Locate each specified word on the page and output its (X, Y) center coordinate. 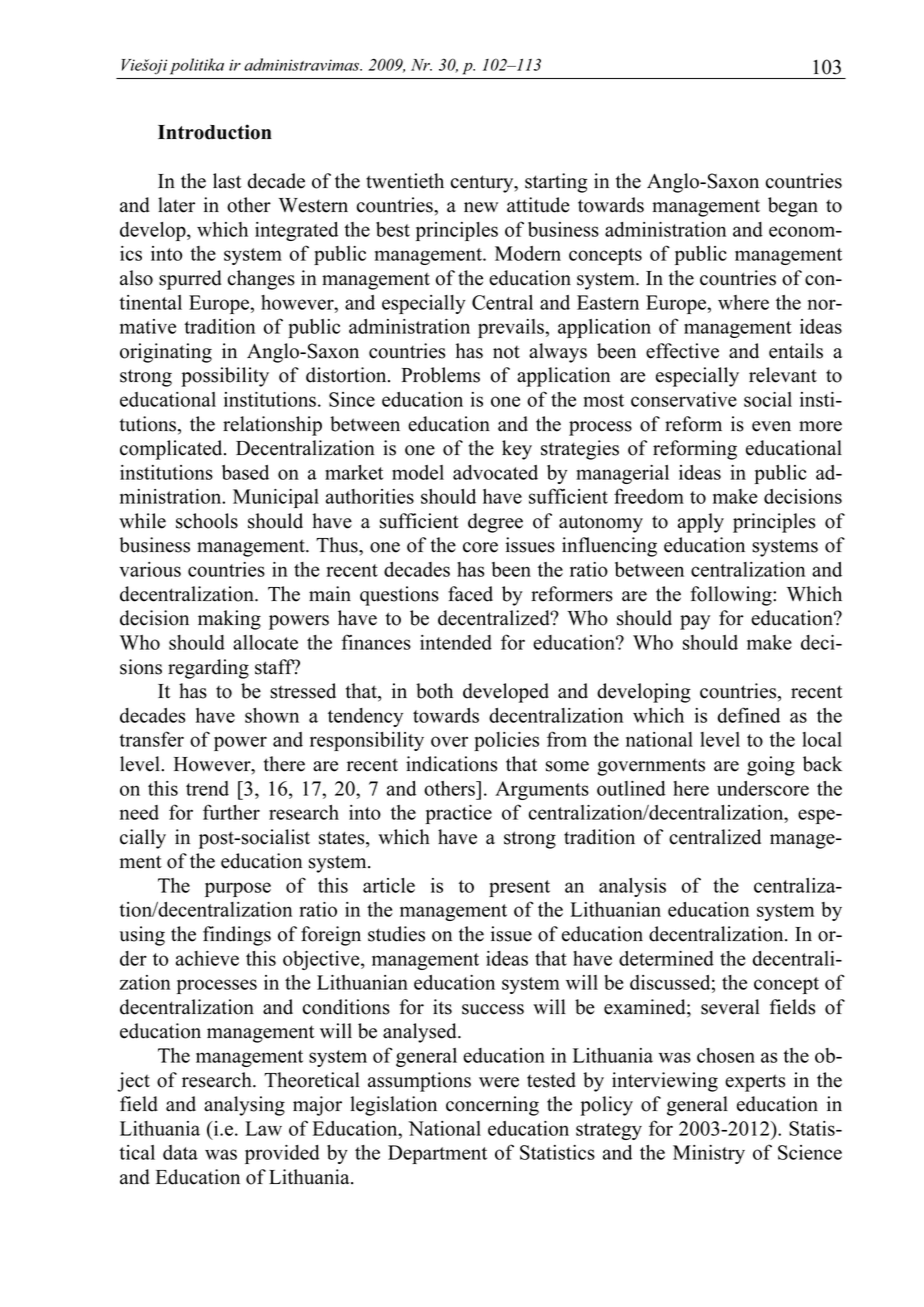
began (793, 207)
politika (197, 66)
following (732, 596)
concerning (492, 1106)
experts (755, 1083)
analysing (244, 1106)
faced (470, 594)
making (229, 620)
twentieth (405, 181)
